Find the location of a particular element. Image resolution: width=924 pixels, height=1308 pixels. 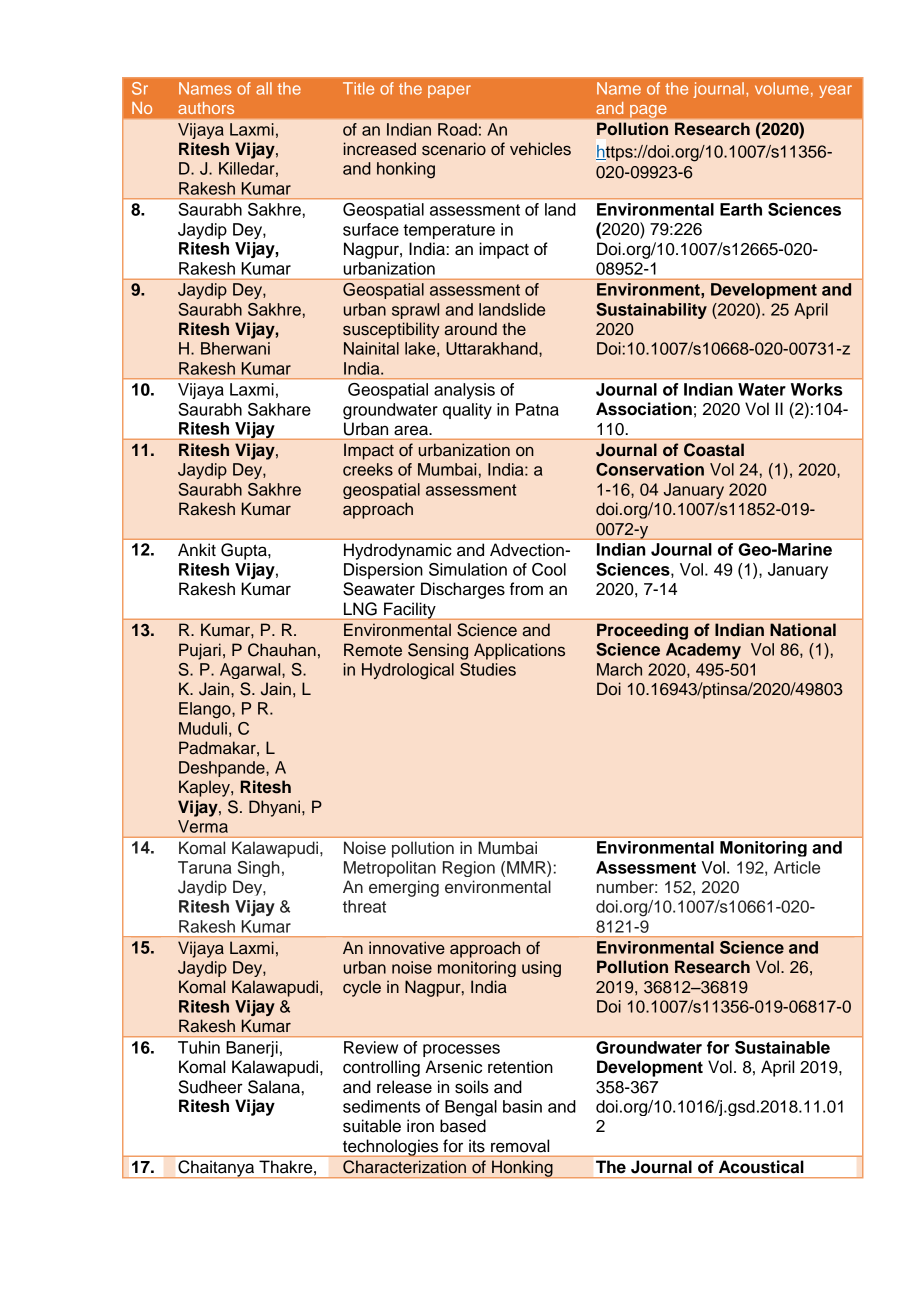

vehicles is located at coordinates (540, 149).
